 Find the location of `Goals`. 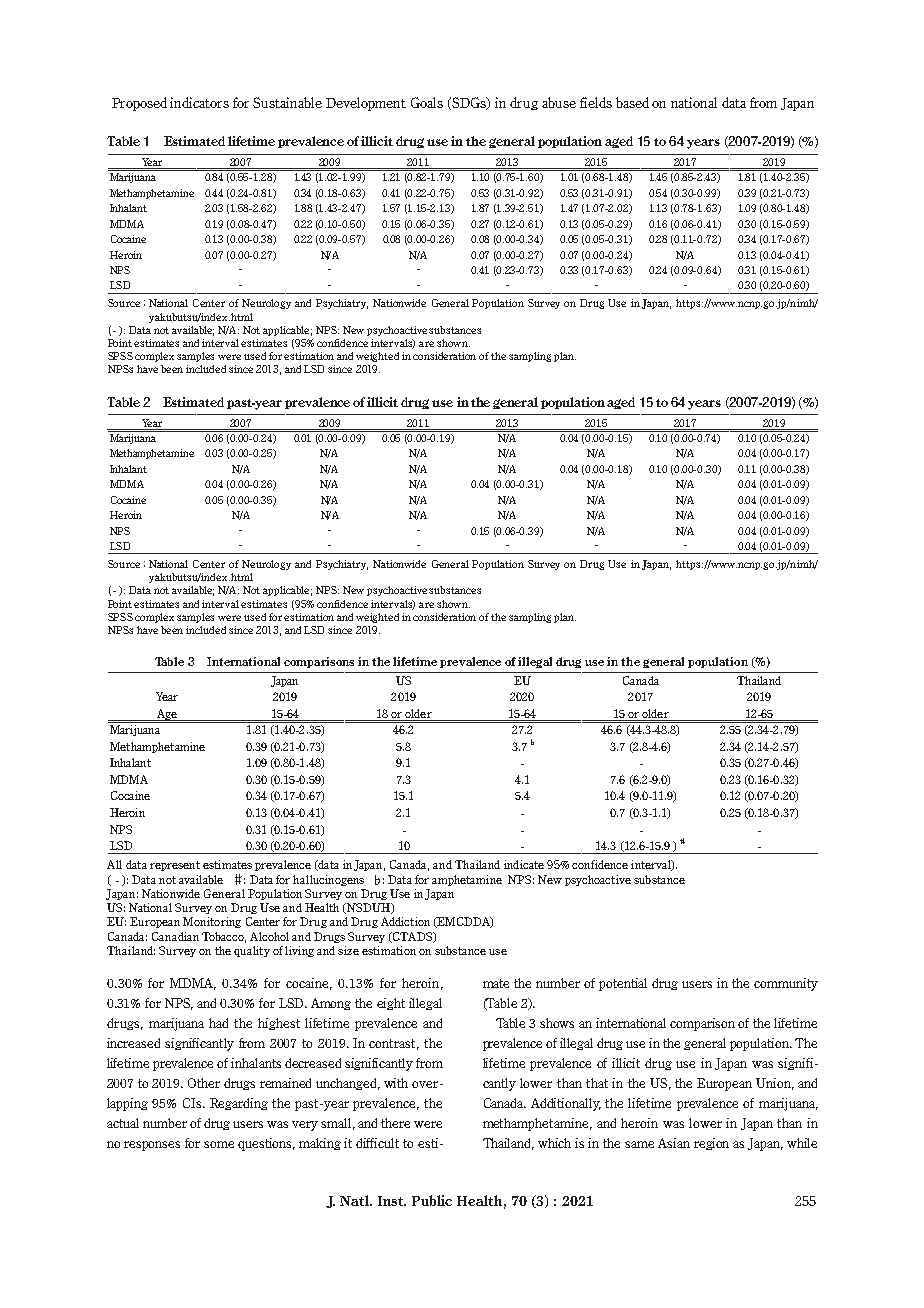

Goals is located at coordinates (427, 102).
